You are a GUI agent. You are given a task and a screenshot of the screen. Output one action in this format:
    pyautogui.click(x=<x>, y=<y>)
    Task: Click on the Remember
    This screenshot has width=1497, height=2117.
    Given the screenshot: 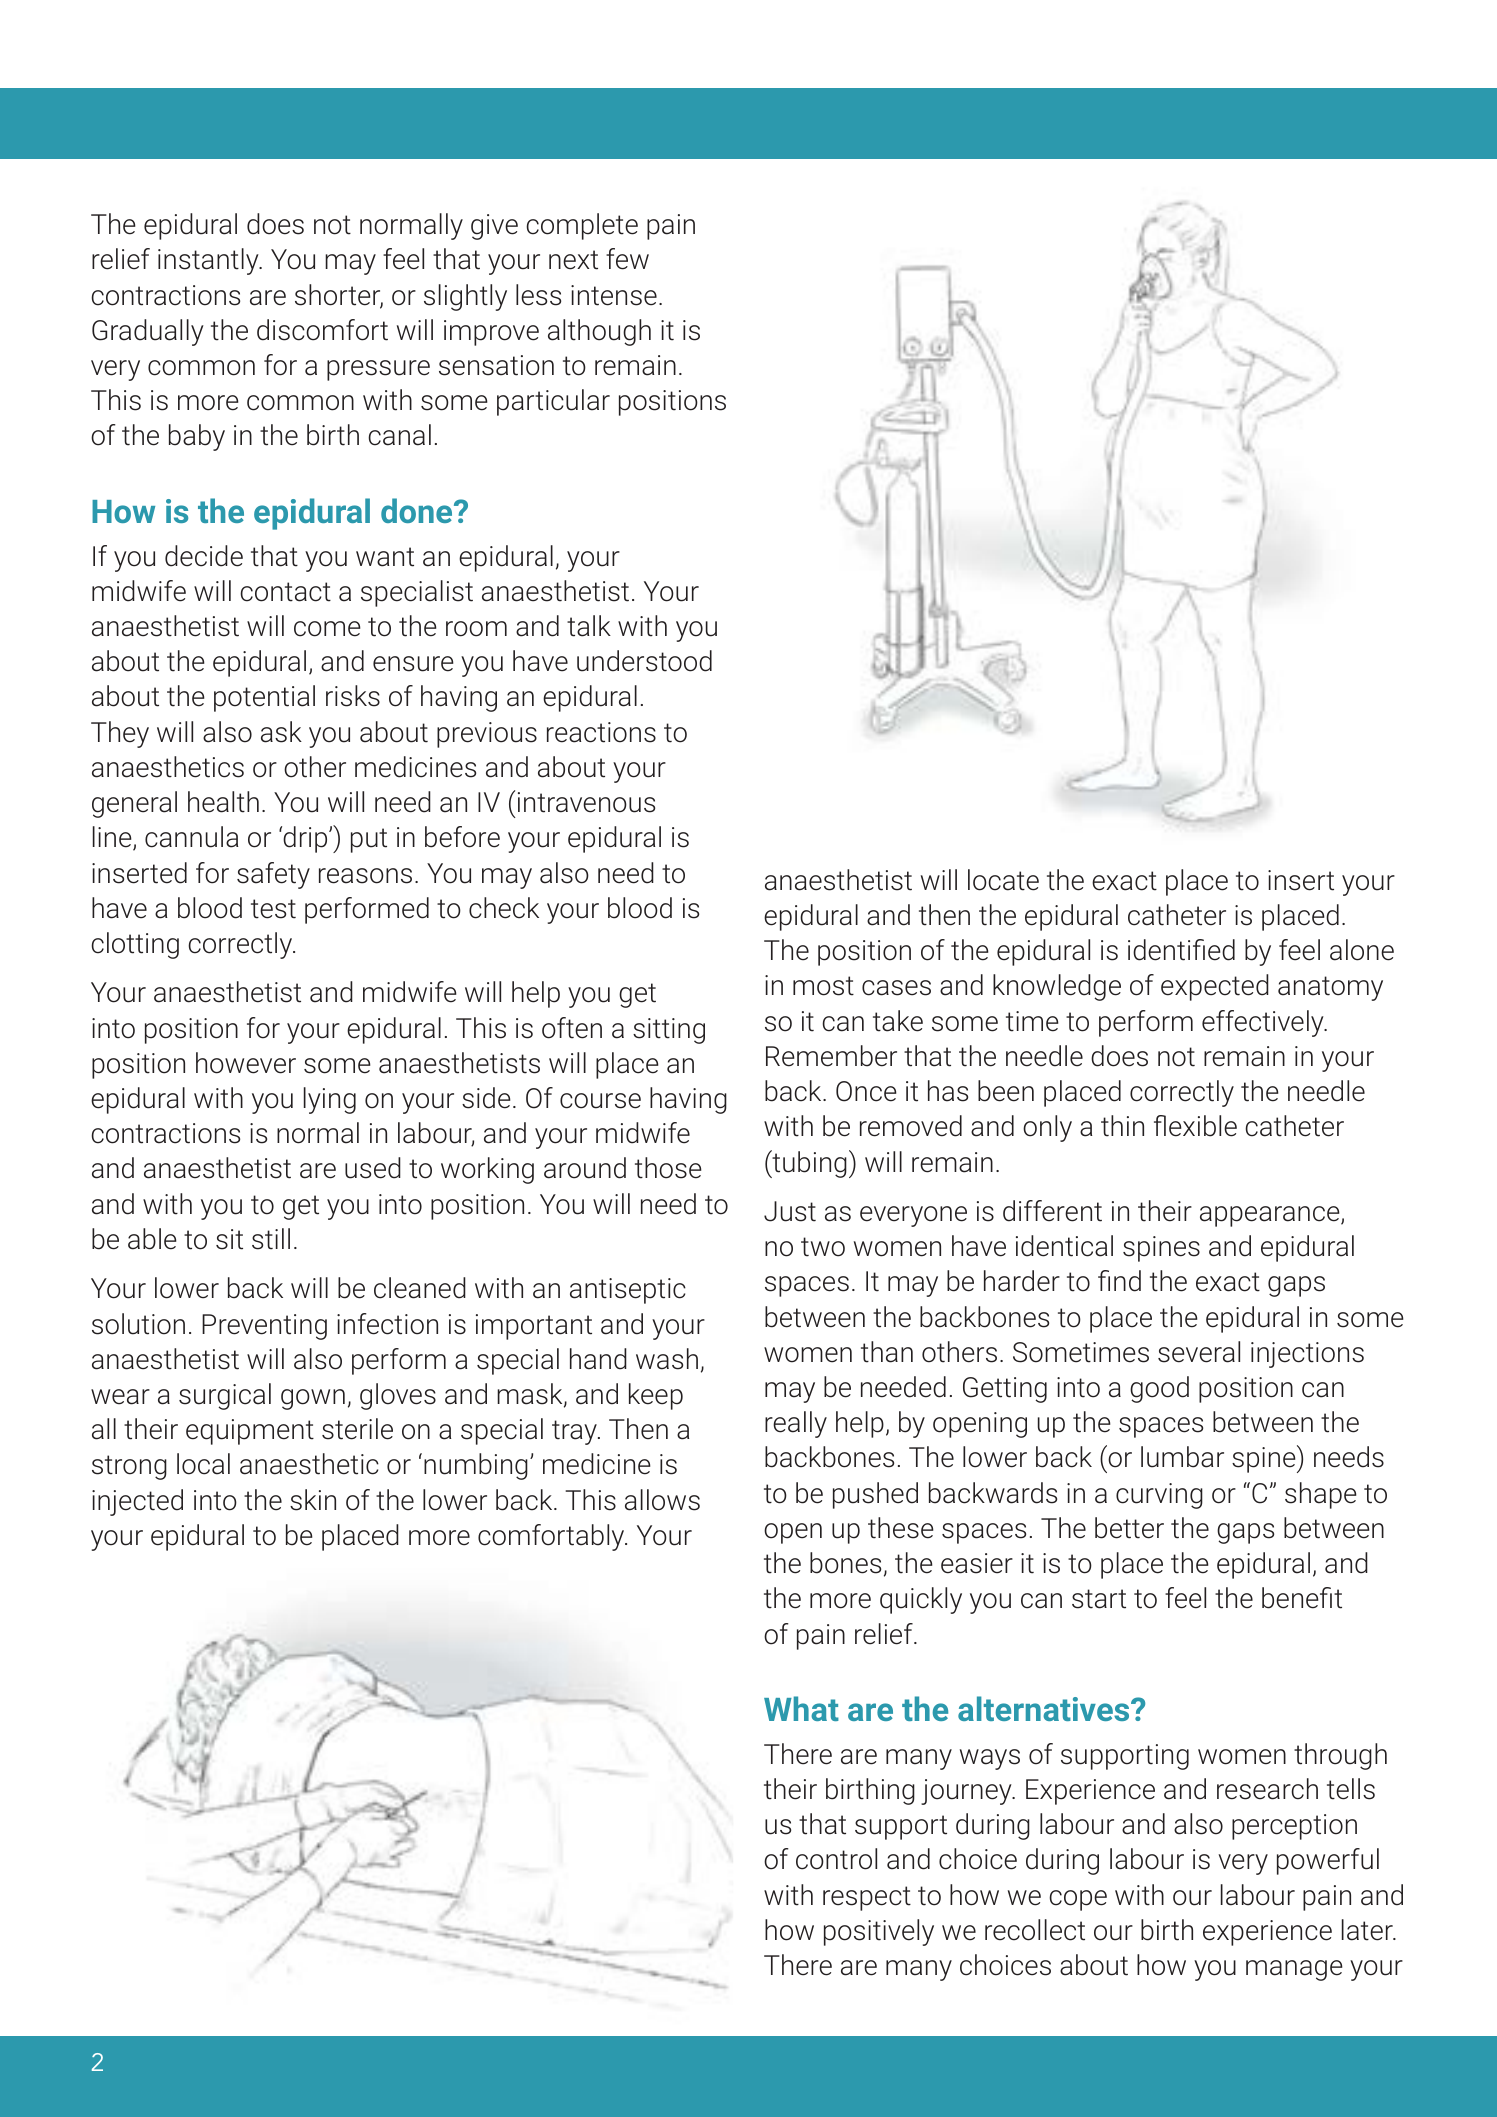 What is the action you would take?
    pyautogui.click(x=831, y=1056)
